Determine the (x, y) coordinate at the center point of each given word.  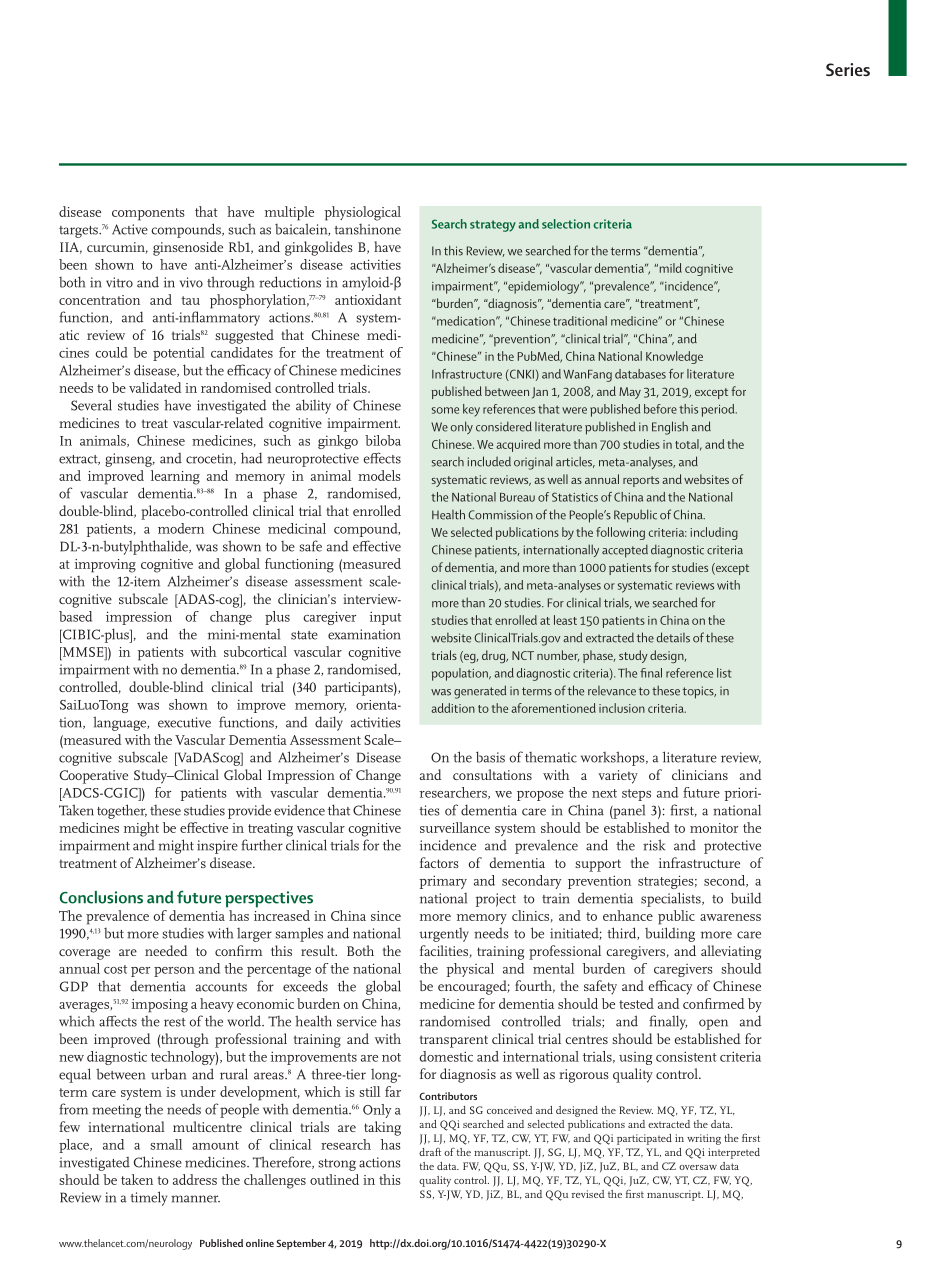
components (148, 214)
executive (184, 722)
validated (155, 387)
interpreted (734, 1153)
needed (166, 950)
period (719, 410)
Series (848, 69)
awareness (730, 917)
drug (495, 656)
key (471, 410)
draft (430, 1152)
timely (148, 1198)
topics (699, 692)
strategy (493, 226)
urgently (444, 935)
